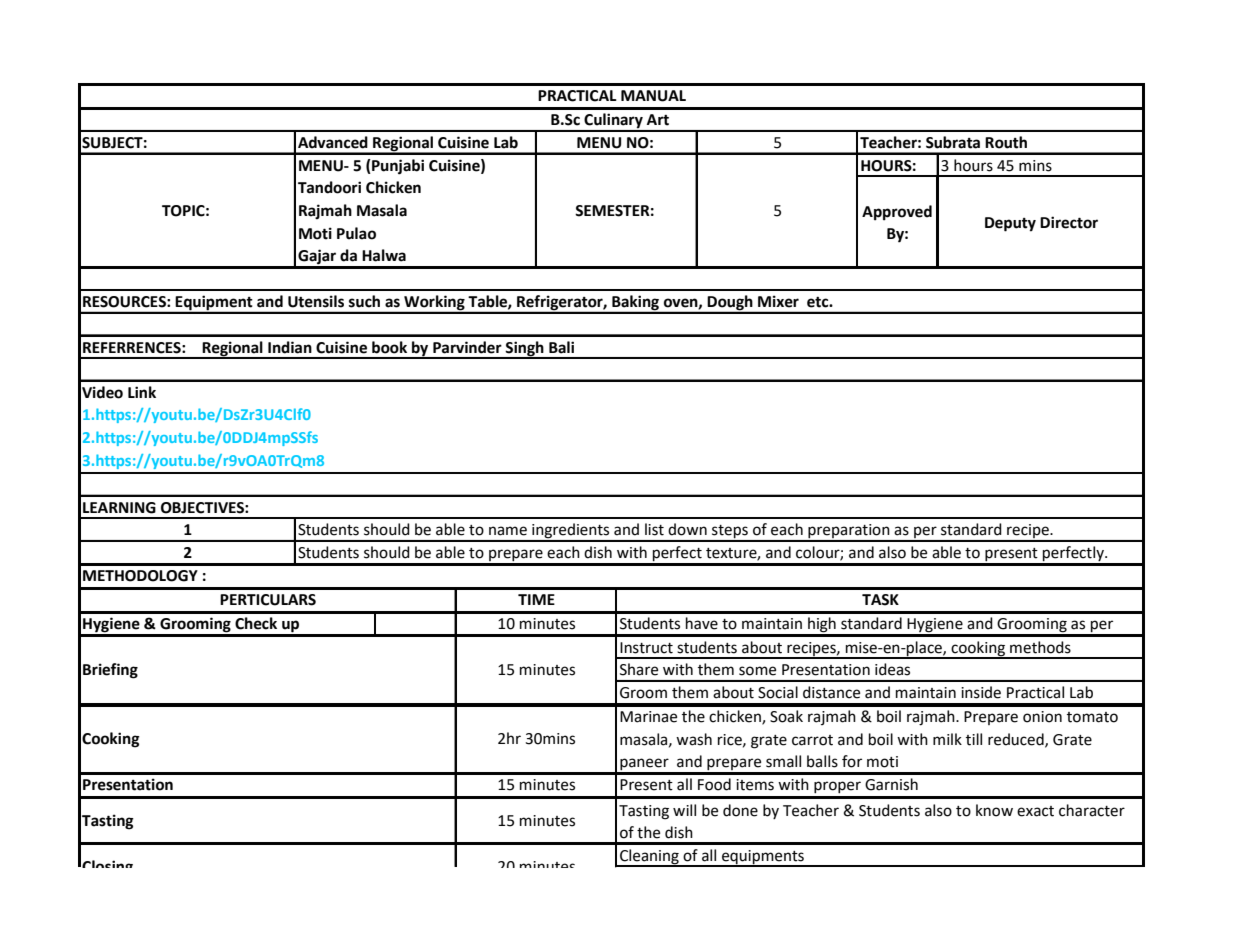 The height and width of the page is (952, 1233). I want to click on Cleaning, so click(649, 857).
